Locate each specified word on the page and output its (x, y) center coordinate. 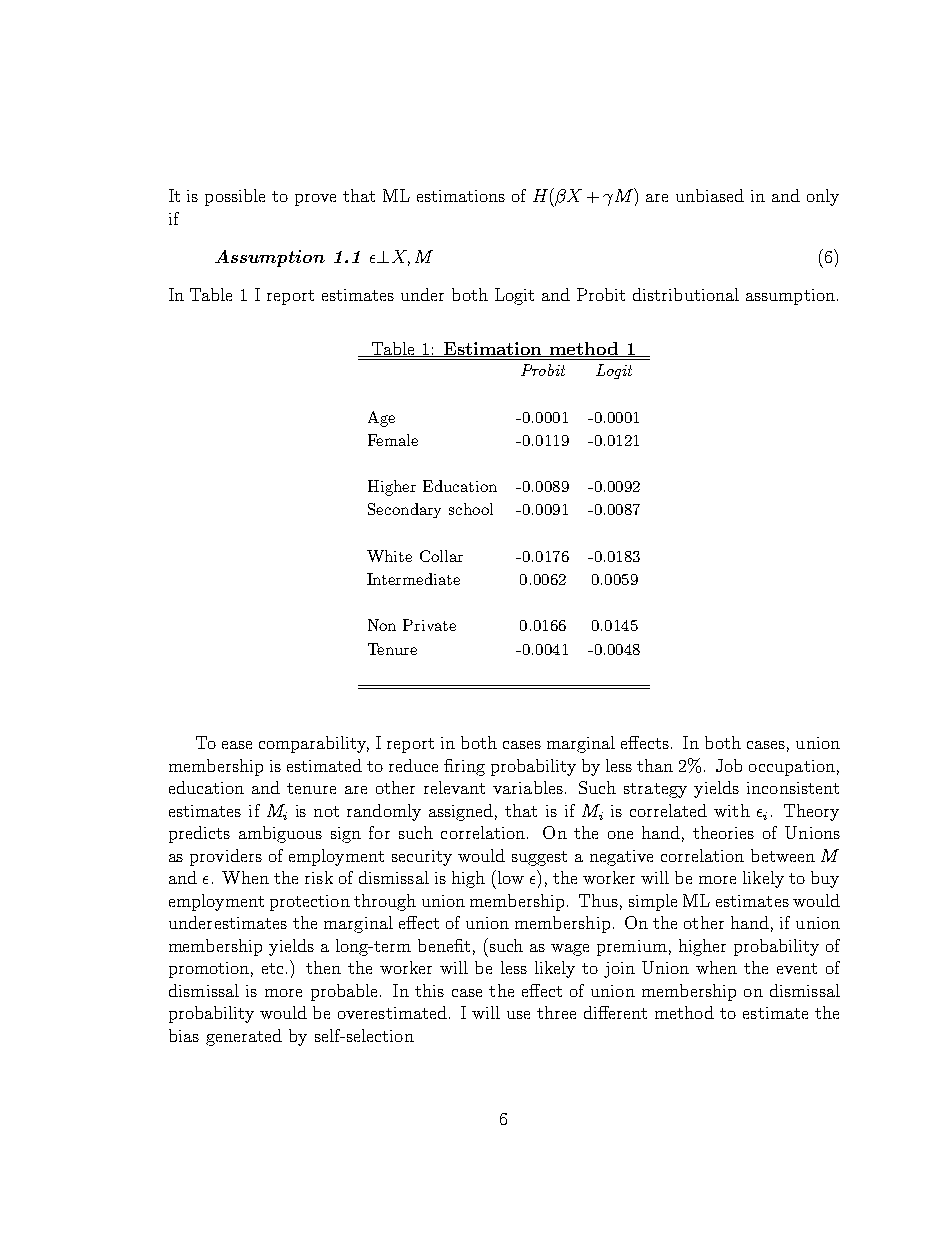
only (823, 197)
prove (315, 200)
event (797, 968)
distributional (686, 294)
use (518, 1015)
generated (244, 1037)
